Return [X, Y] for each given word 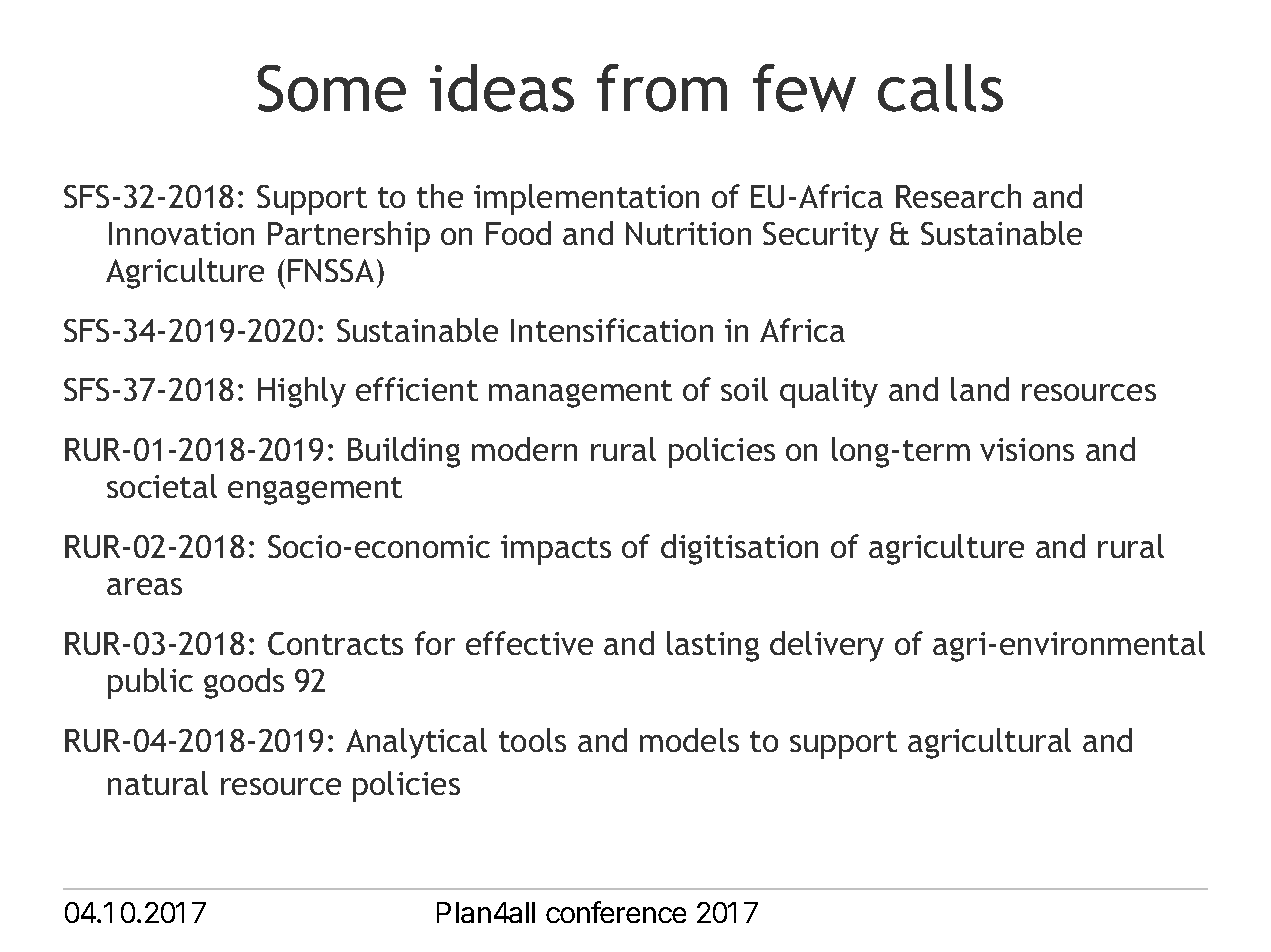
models [689, 740]
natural [158, 783]
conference [616, 912]
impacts [556, 550]
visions [1027, 449]
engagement [315, 491]
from [662, 88]
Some [331, 88]
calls [940, 88]
